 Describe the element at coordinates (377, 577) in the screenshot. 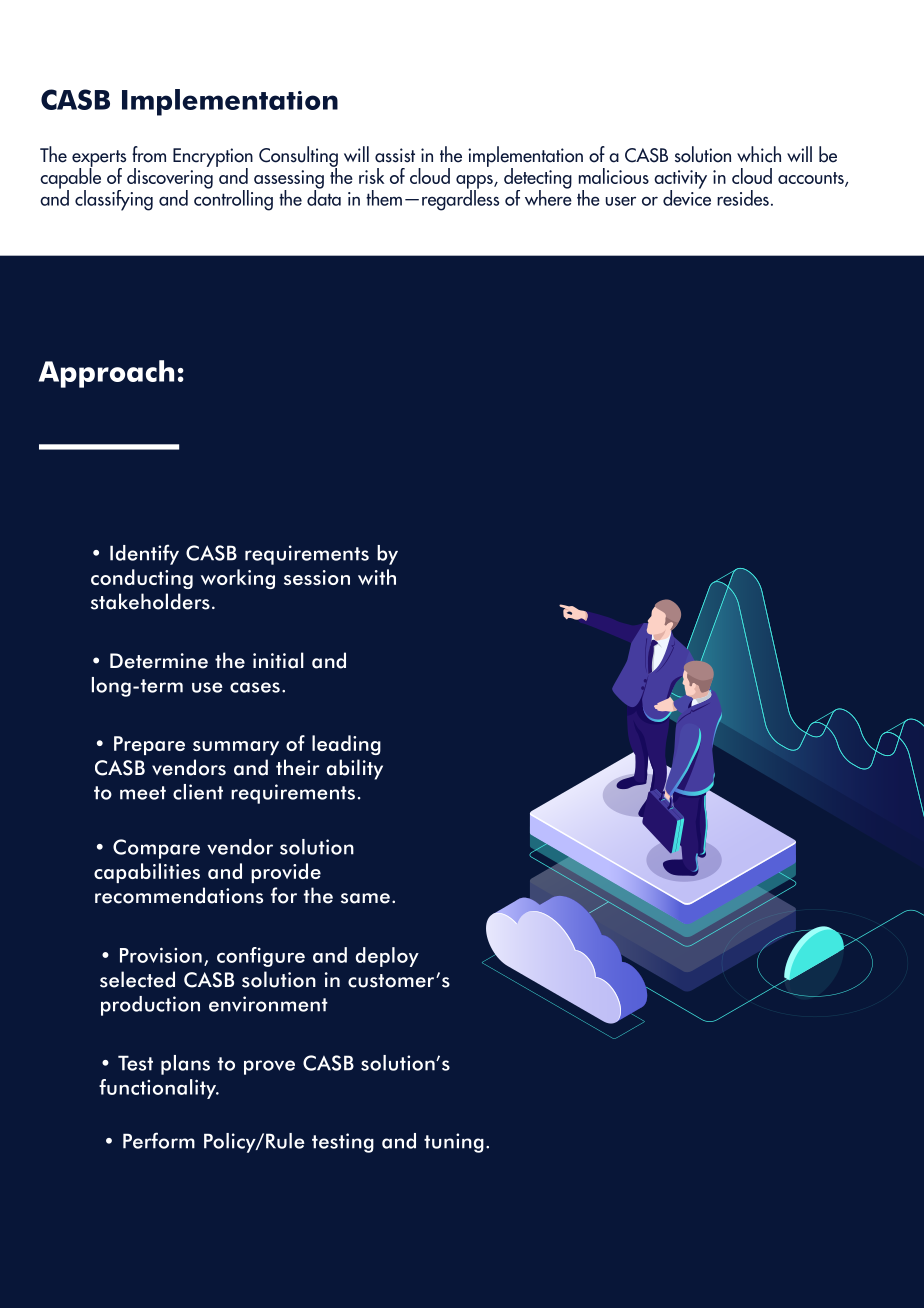

I see `with` at that location.
